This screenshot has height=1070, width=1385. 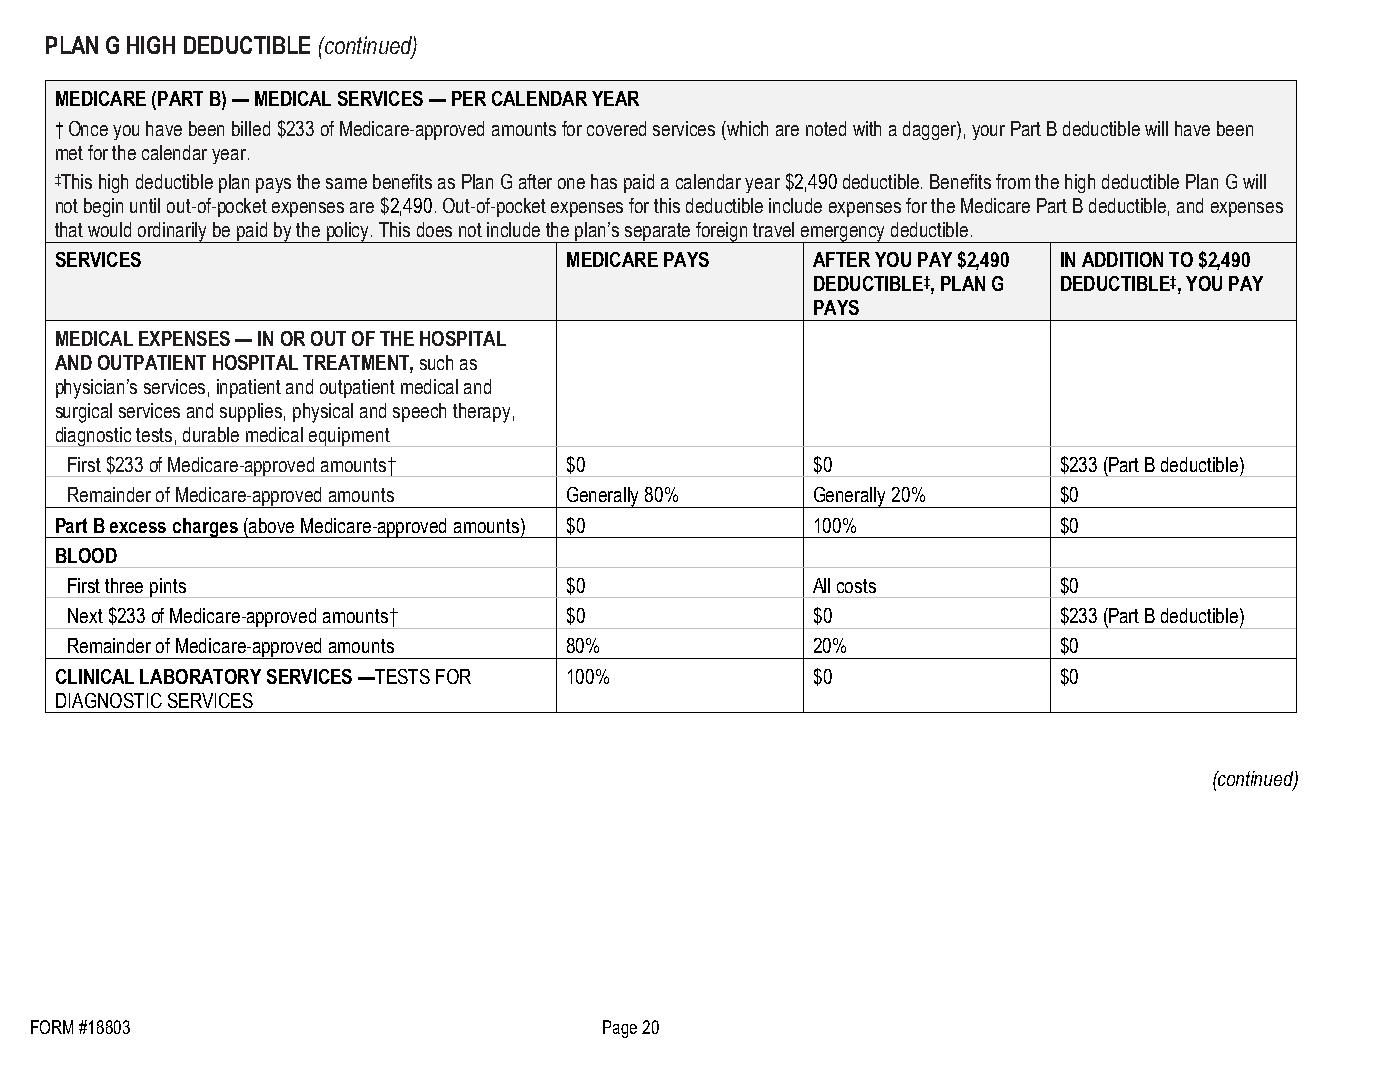 What do you see at coordinates (620, 1029) in the screenshot?
I see `Page` at bounding box center [620, 1029].
